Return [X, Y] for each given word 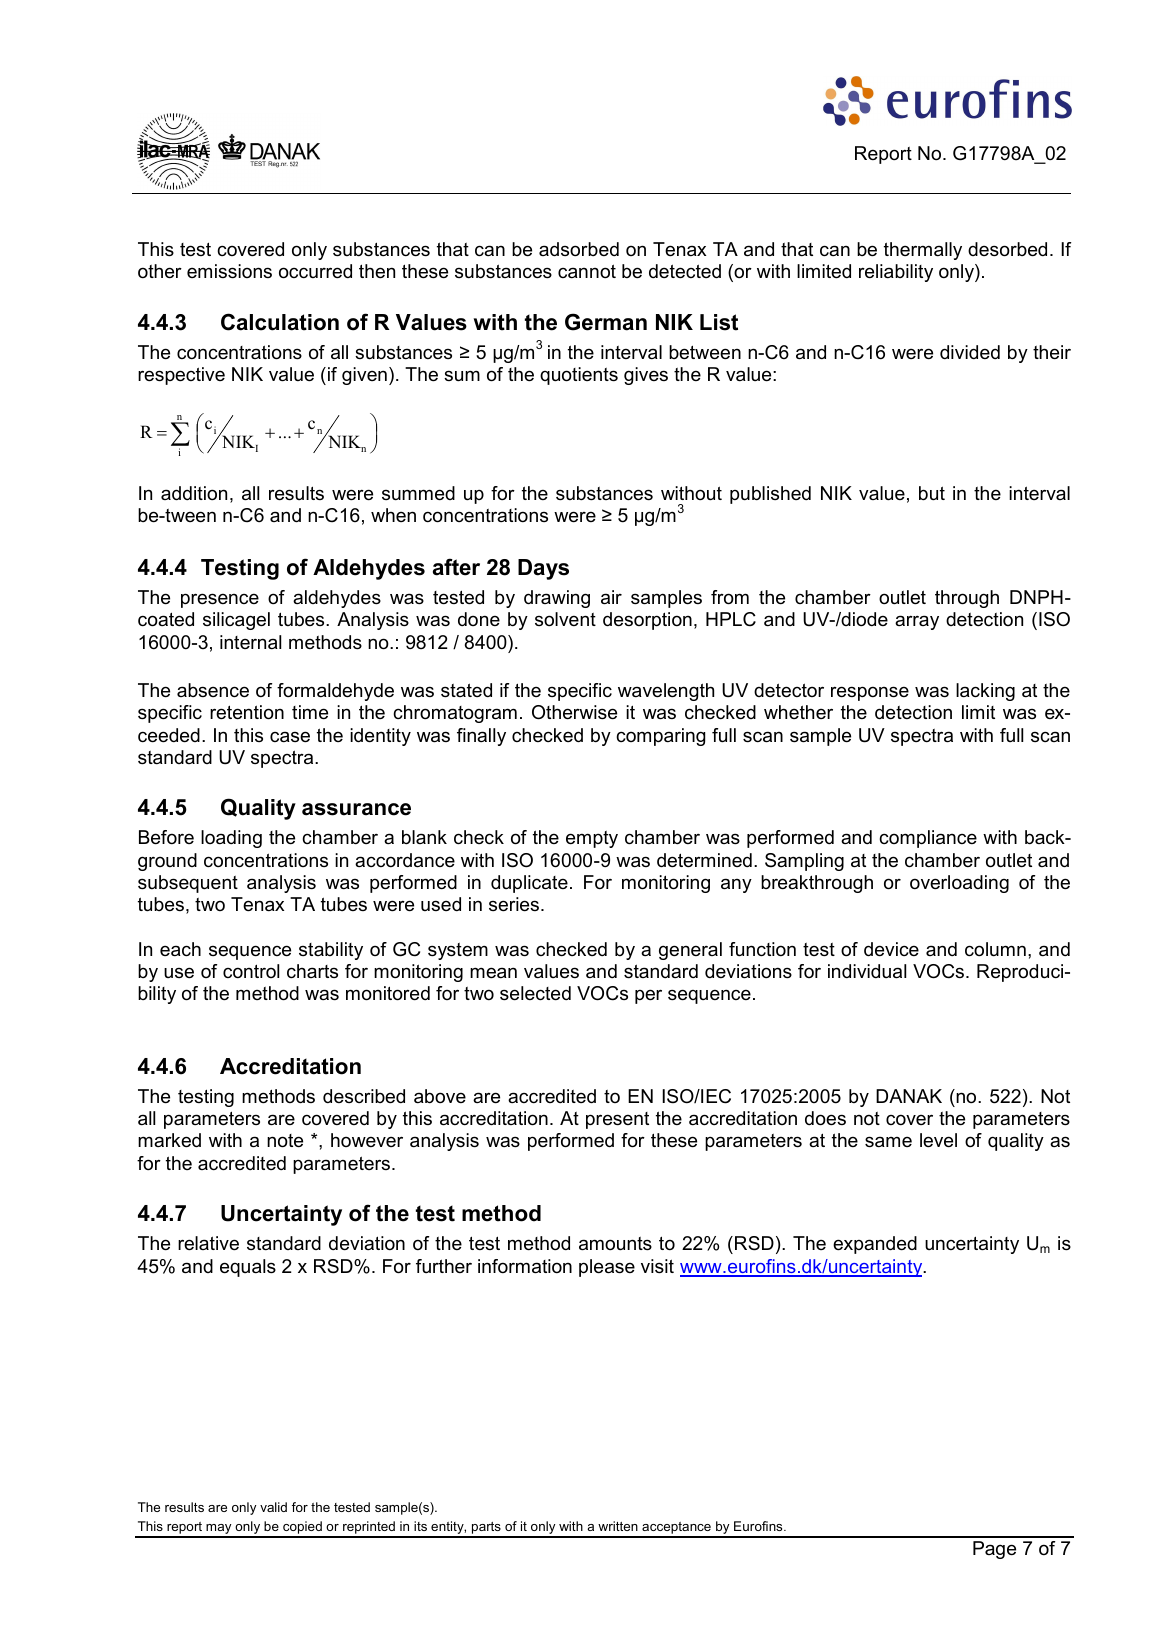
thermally [923, 251]
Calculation [280, 322]
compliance [928, 839]
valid [273, 1507]
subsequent [188, 884]
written [618, 1526]
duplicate [529, 884]
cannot [587, 271]
